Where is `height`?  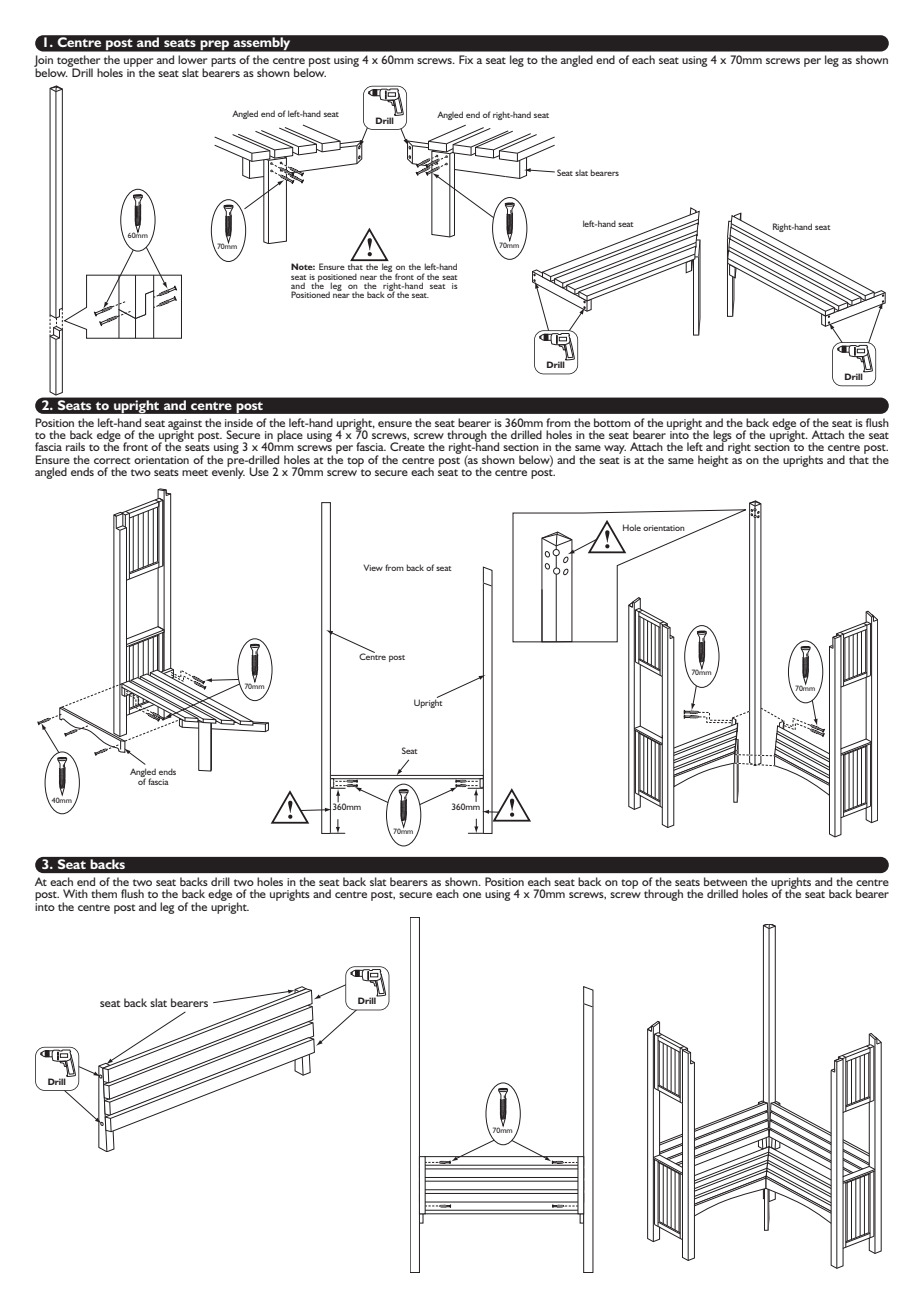
height is located at coordinates (713, 461).
